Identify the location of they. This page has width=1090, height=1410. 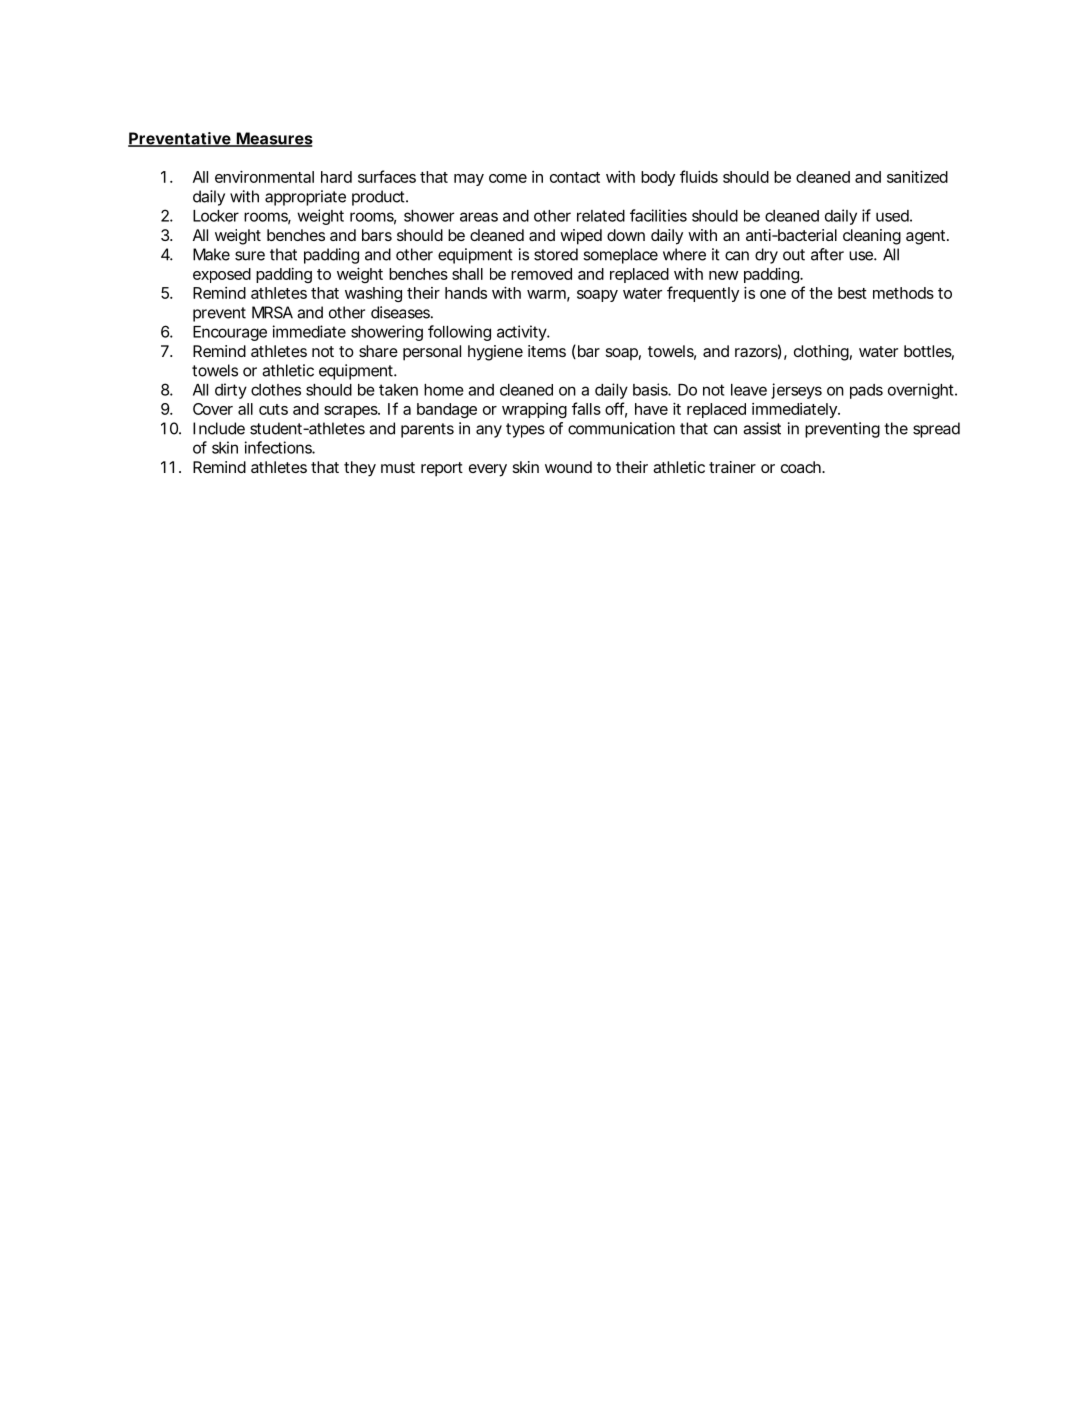
(360, 469).
